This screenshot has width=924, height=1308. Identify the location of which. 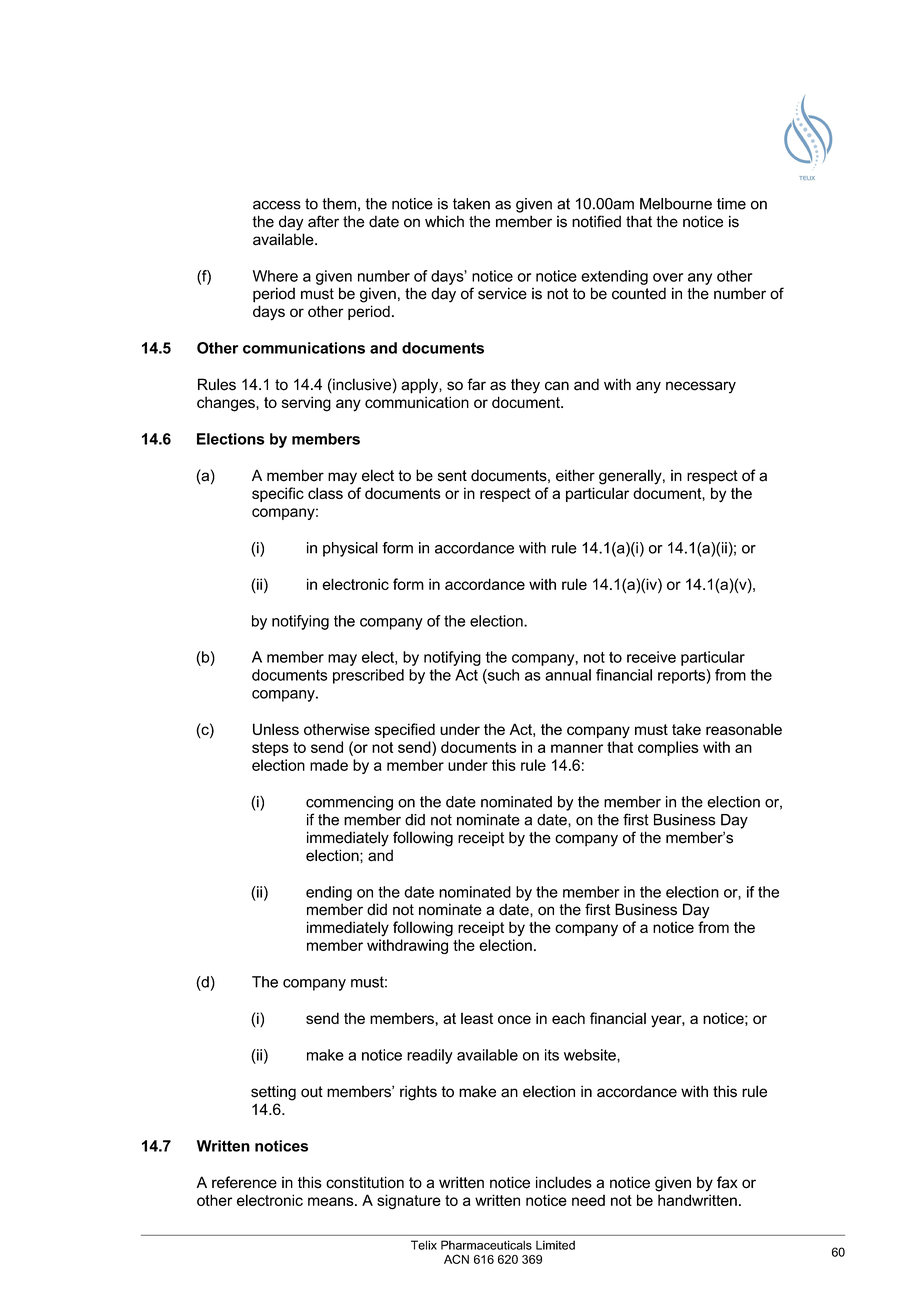
(444, 221).
